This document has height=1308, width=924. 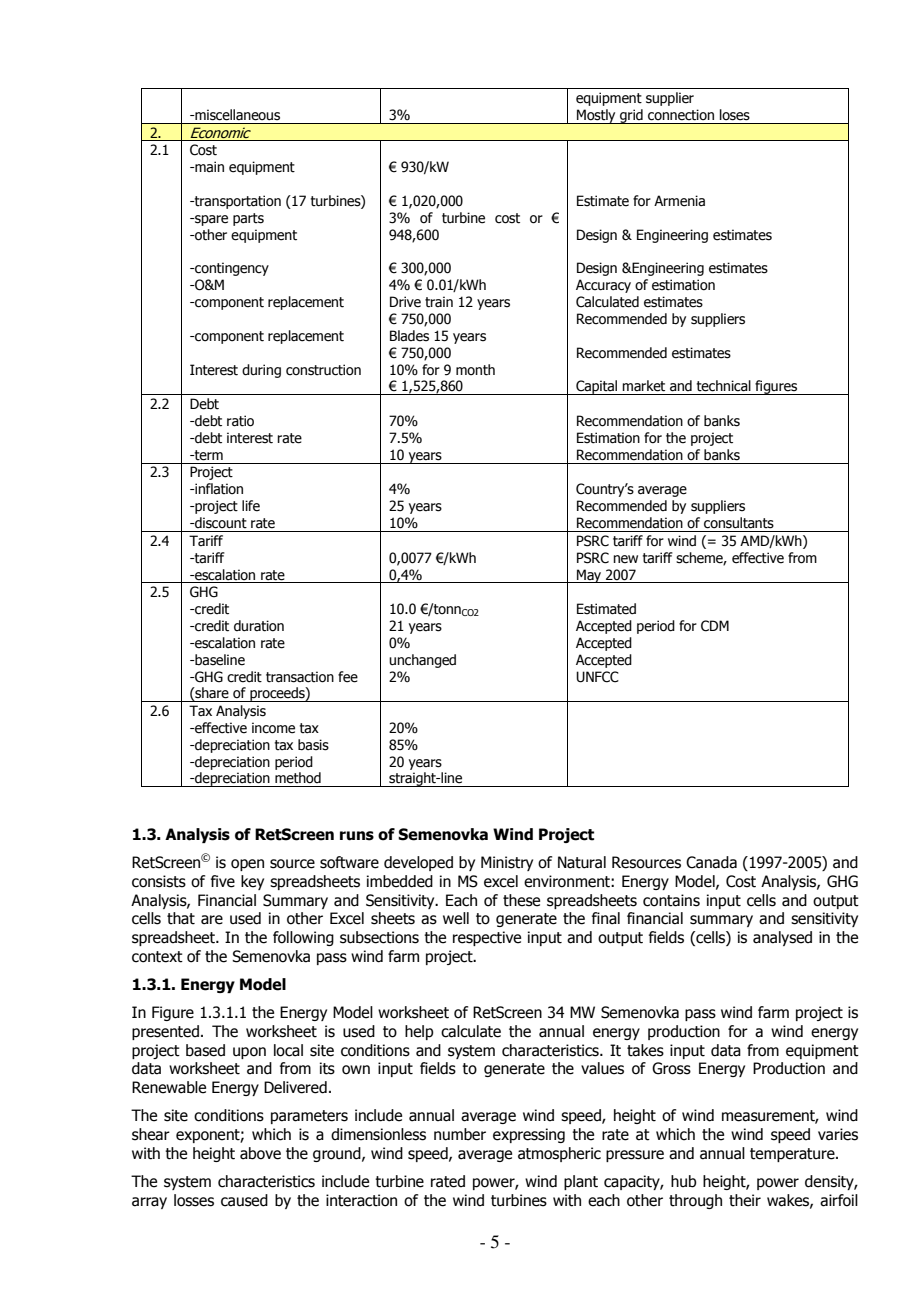 What do you see at coordinates (422, 661) in the document?
I see `unchanged` at bounding box center [422, 661].
